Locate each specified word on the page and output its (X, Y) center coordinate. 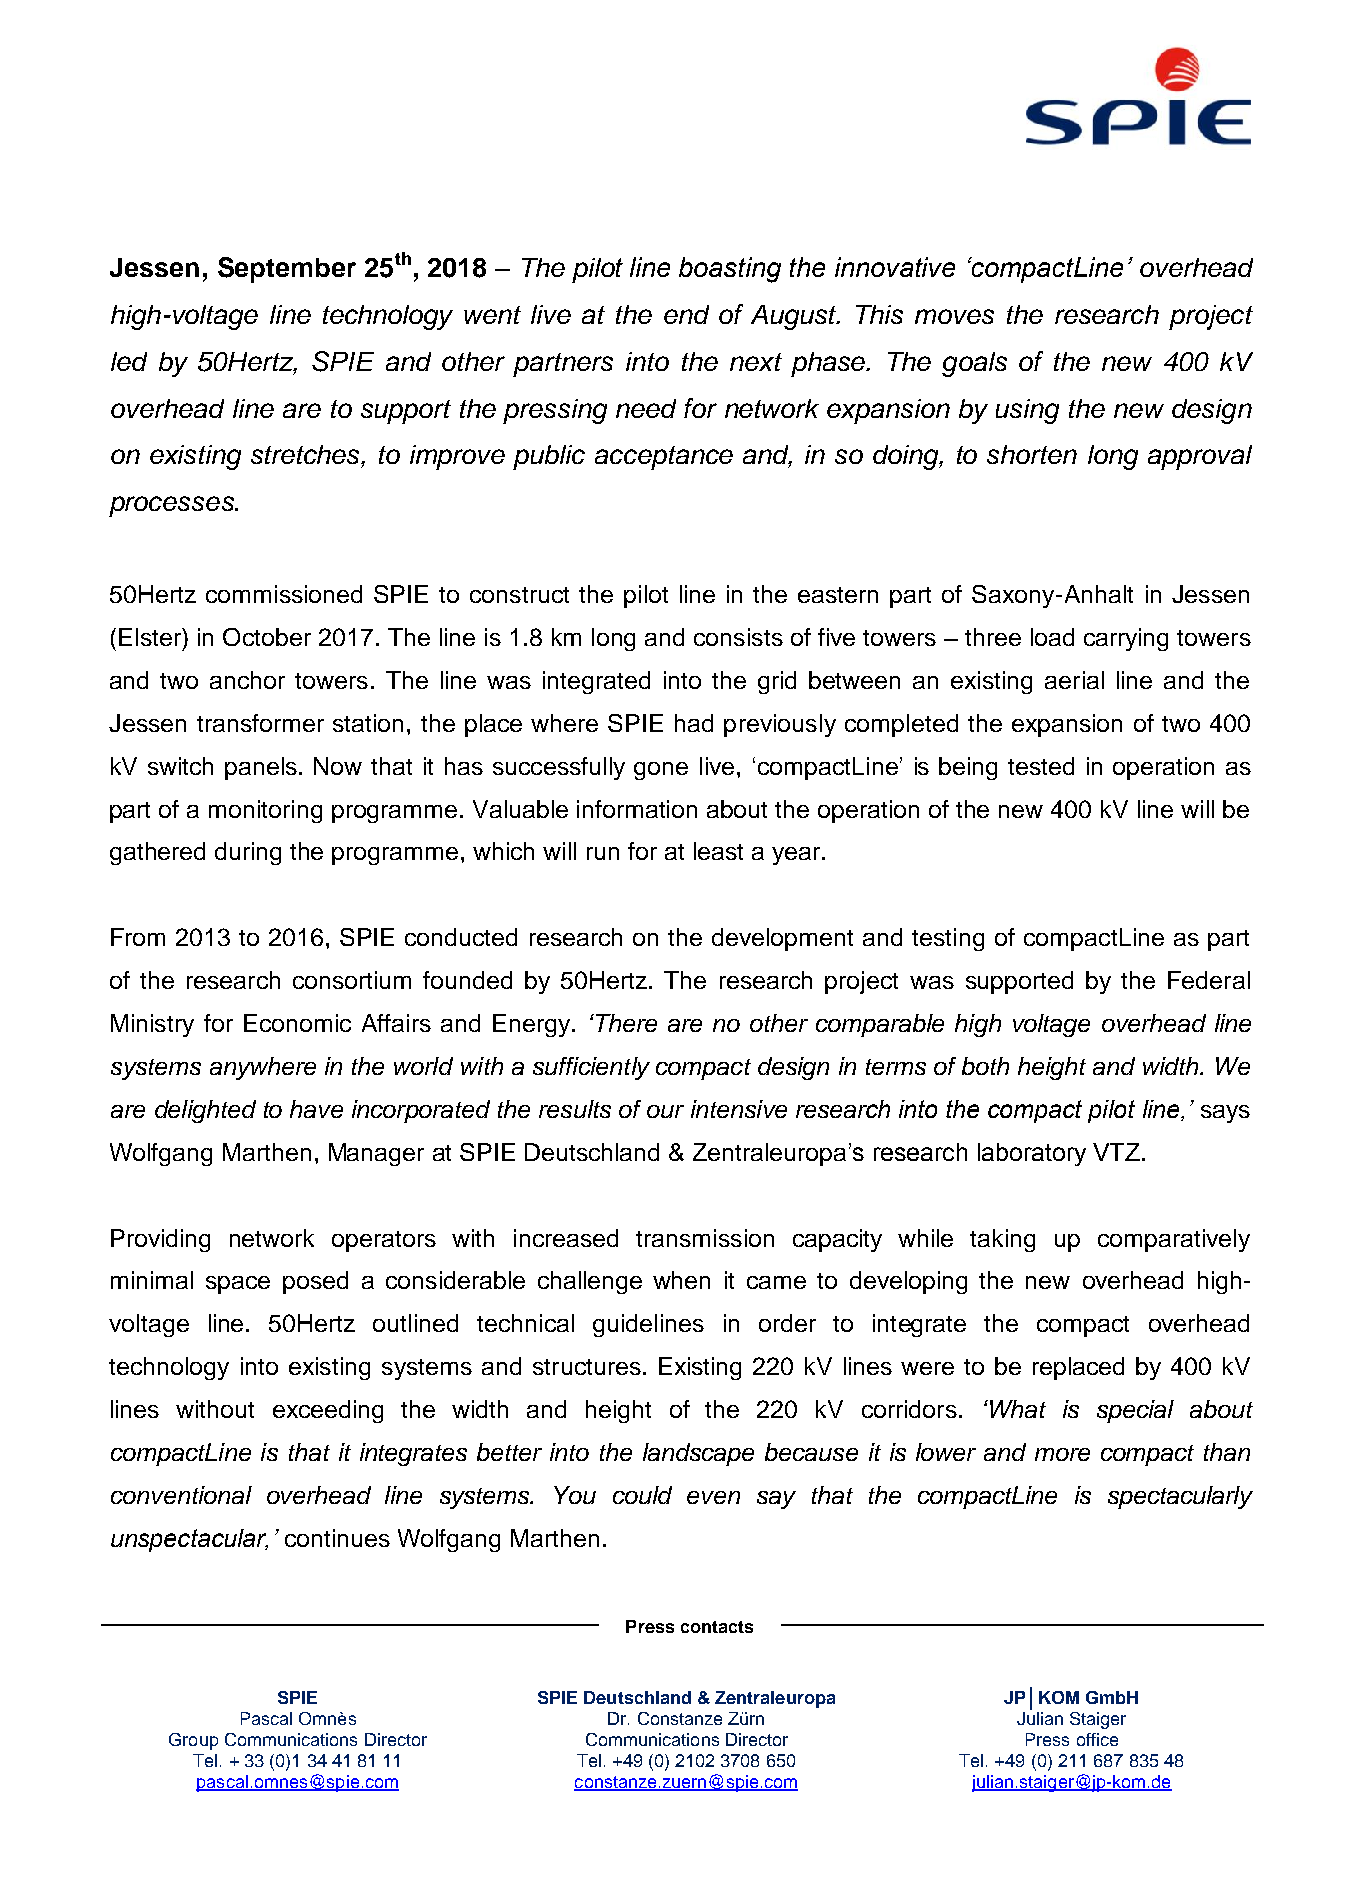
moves (954, 316)
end (686, 314)
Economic (297, 1023)
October (267, 637)
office (1097, 1739)
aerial (1074, 680)
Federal (1209, 980)
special (1135, 1411)
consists (738, 637)
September (287, 270)
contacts (717, 1627)
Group (193, 1741)
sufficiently (591, 1068)
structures (587, 1367)
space (238, 1285)
